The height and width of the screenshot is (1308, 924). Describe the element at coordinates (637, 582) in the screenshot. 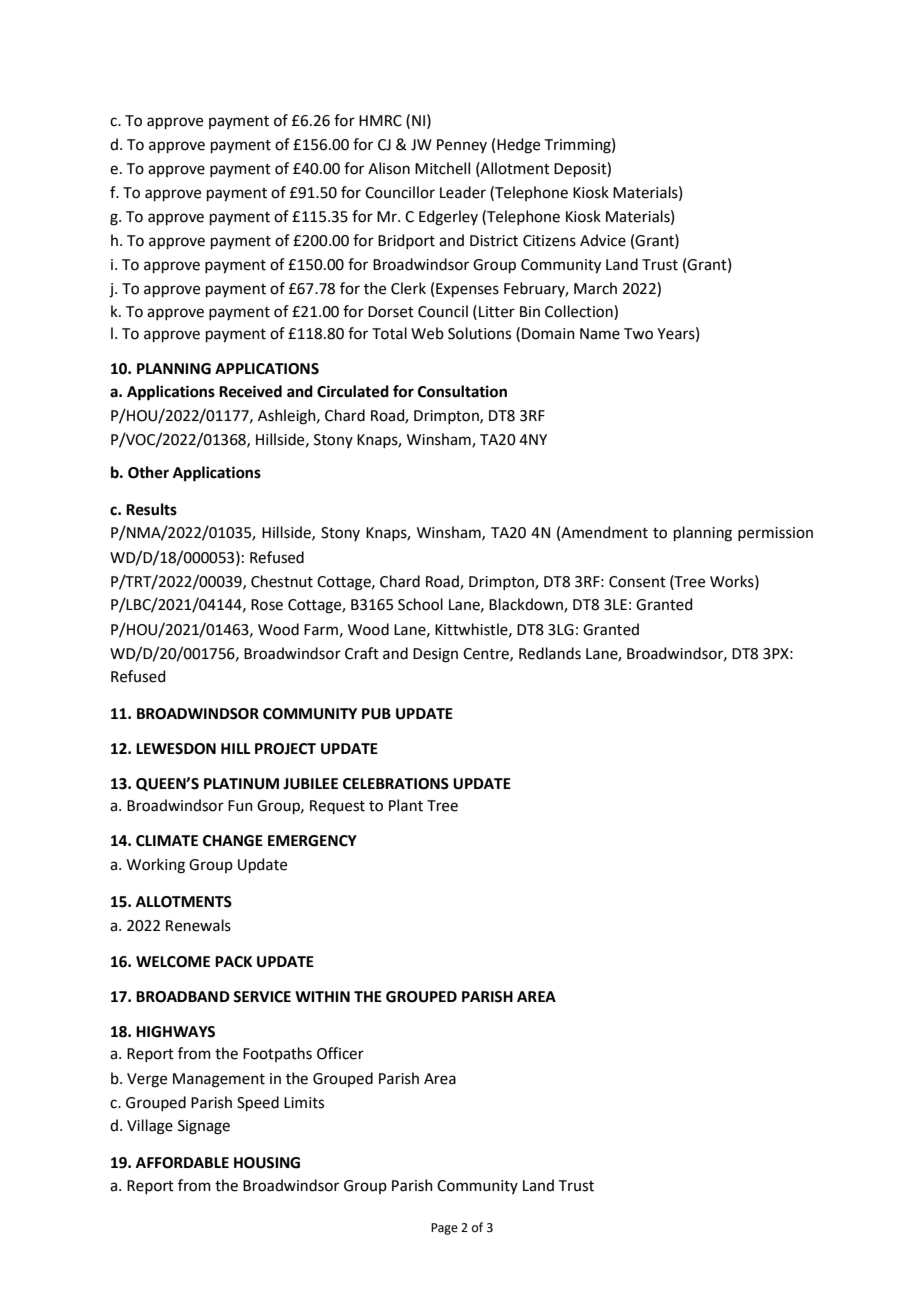

I see `Consent` at that location.
